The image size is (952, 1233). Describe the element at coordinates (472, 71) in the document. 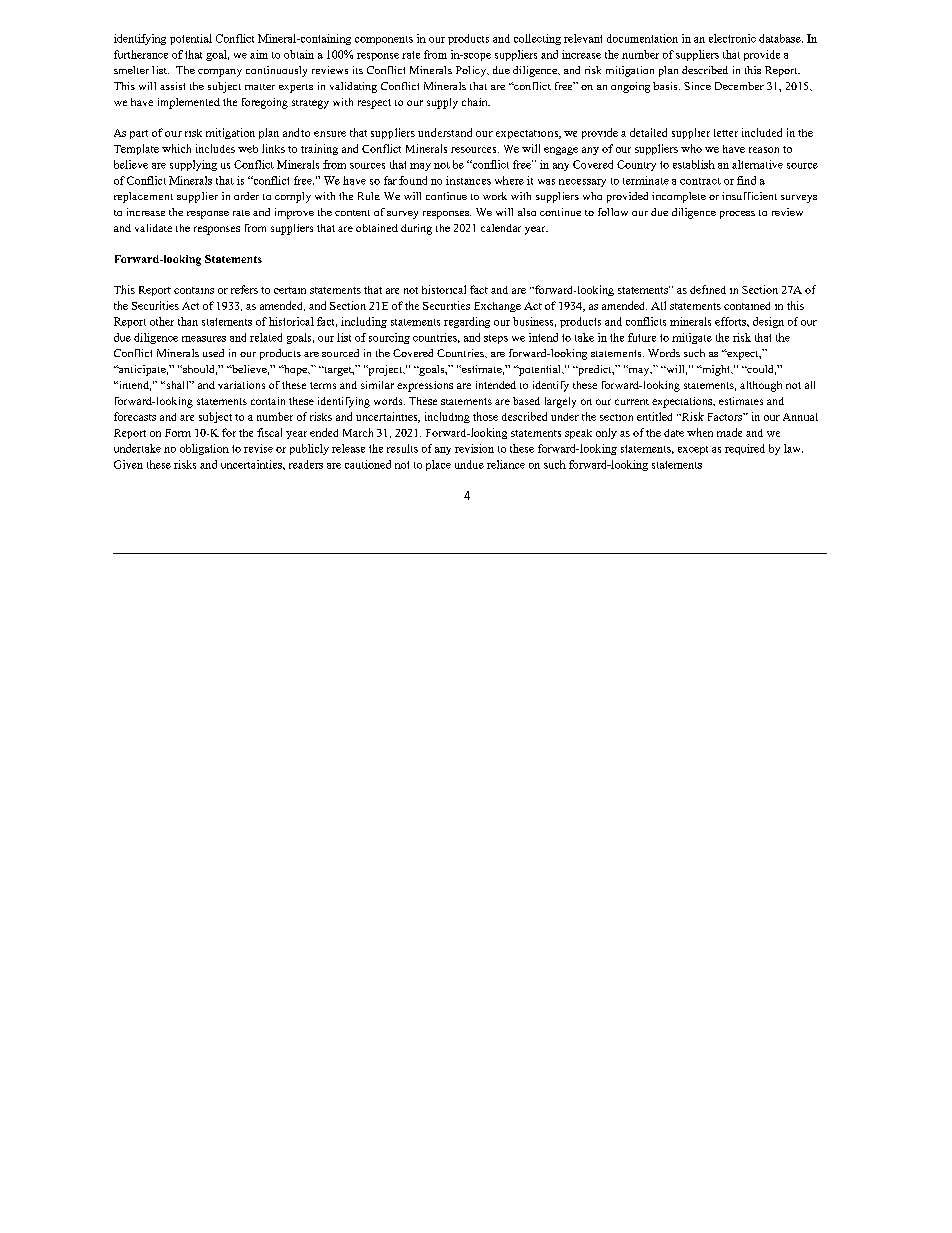

I see `Policy` at that location.
